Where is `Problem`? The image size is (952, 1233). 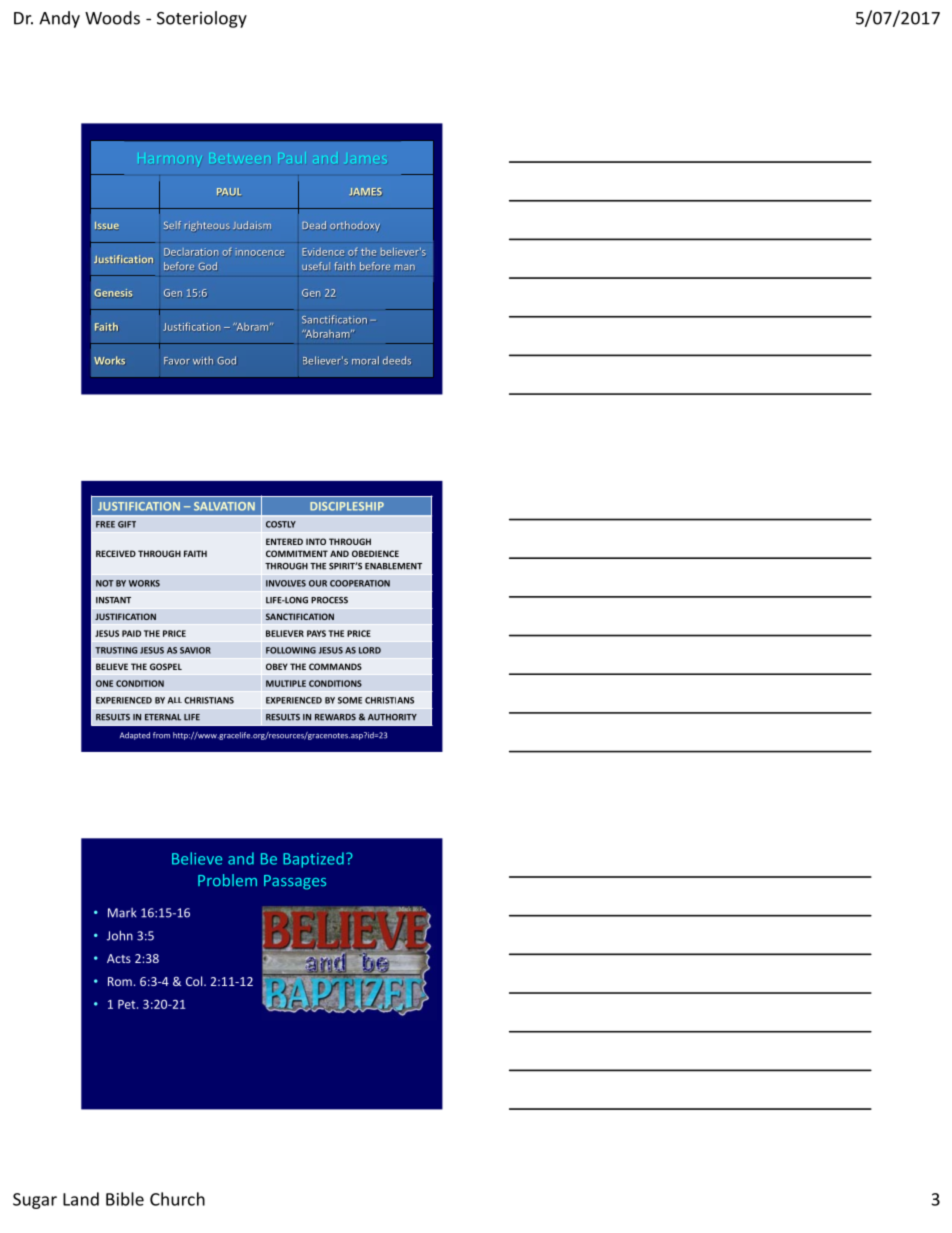 Problem is located at coordinates (227, 880).
